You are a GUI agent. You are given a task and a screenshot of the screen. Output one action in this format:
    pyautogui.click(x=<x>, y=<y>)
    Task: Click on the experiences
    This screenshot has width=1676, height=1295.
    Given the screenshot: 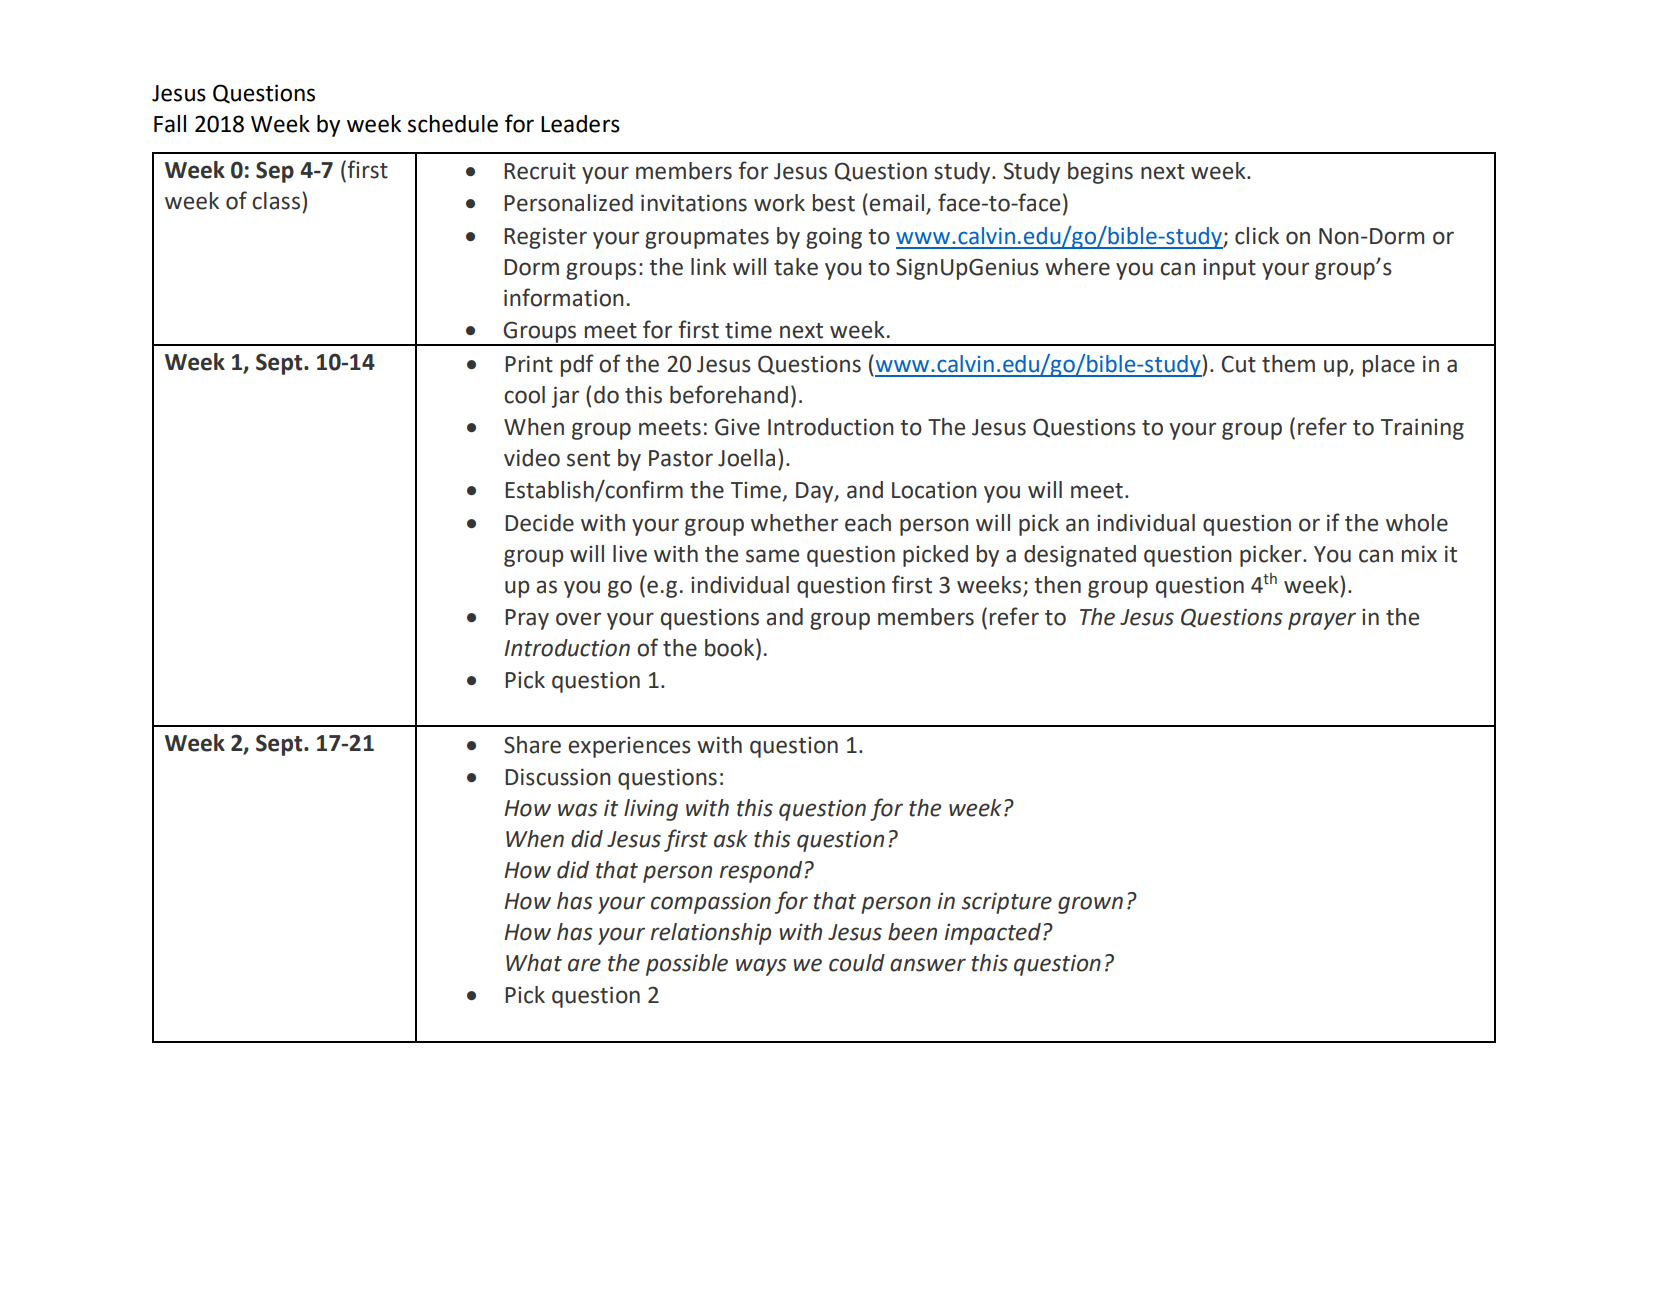 What is the action you would take?
    pyautogui.click(x=629, y=747)
